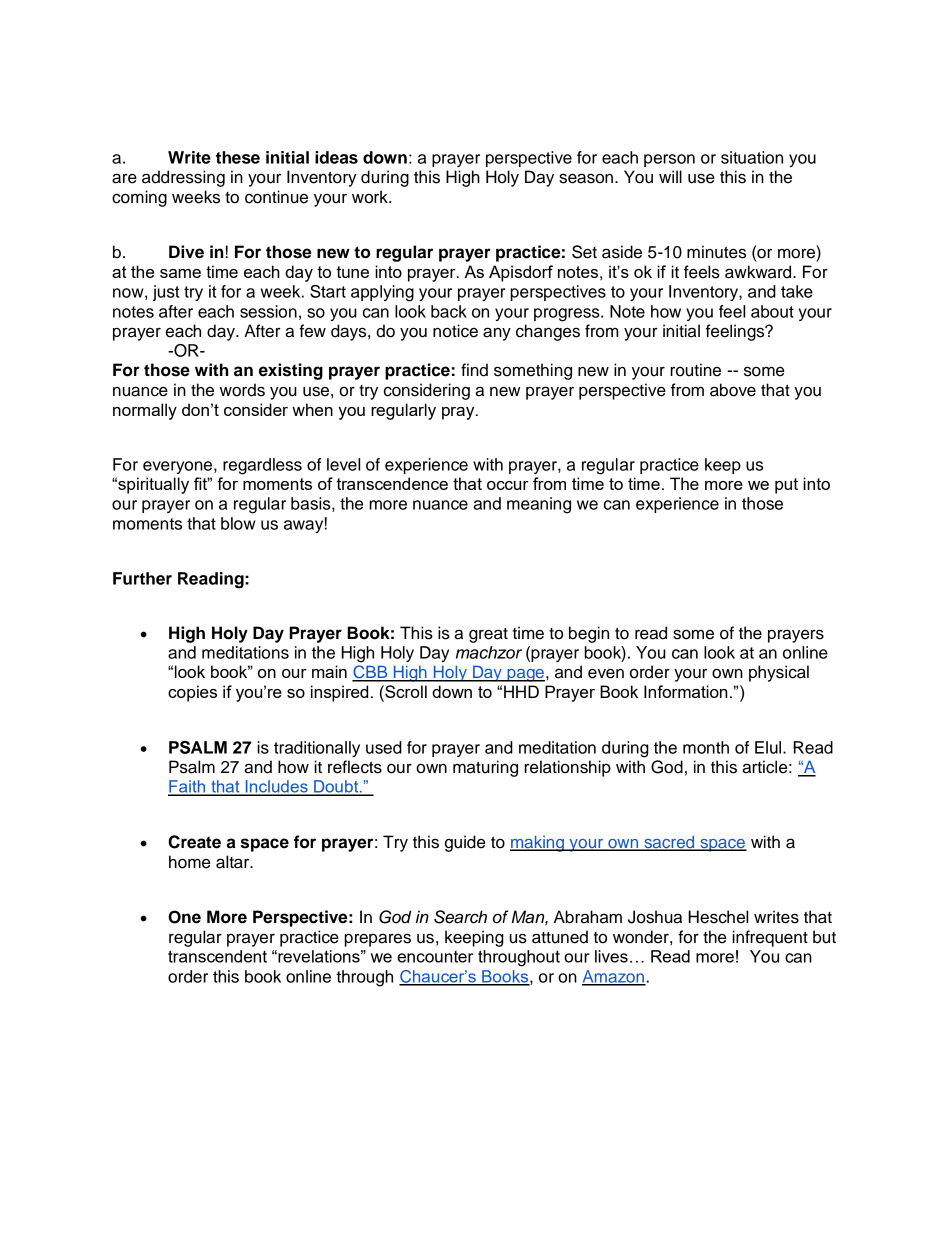 This image has height=1233, width=952. I want to click on transcendent, so click(217, 956).
